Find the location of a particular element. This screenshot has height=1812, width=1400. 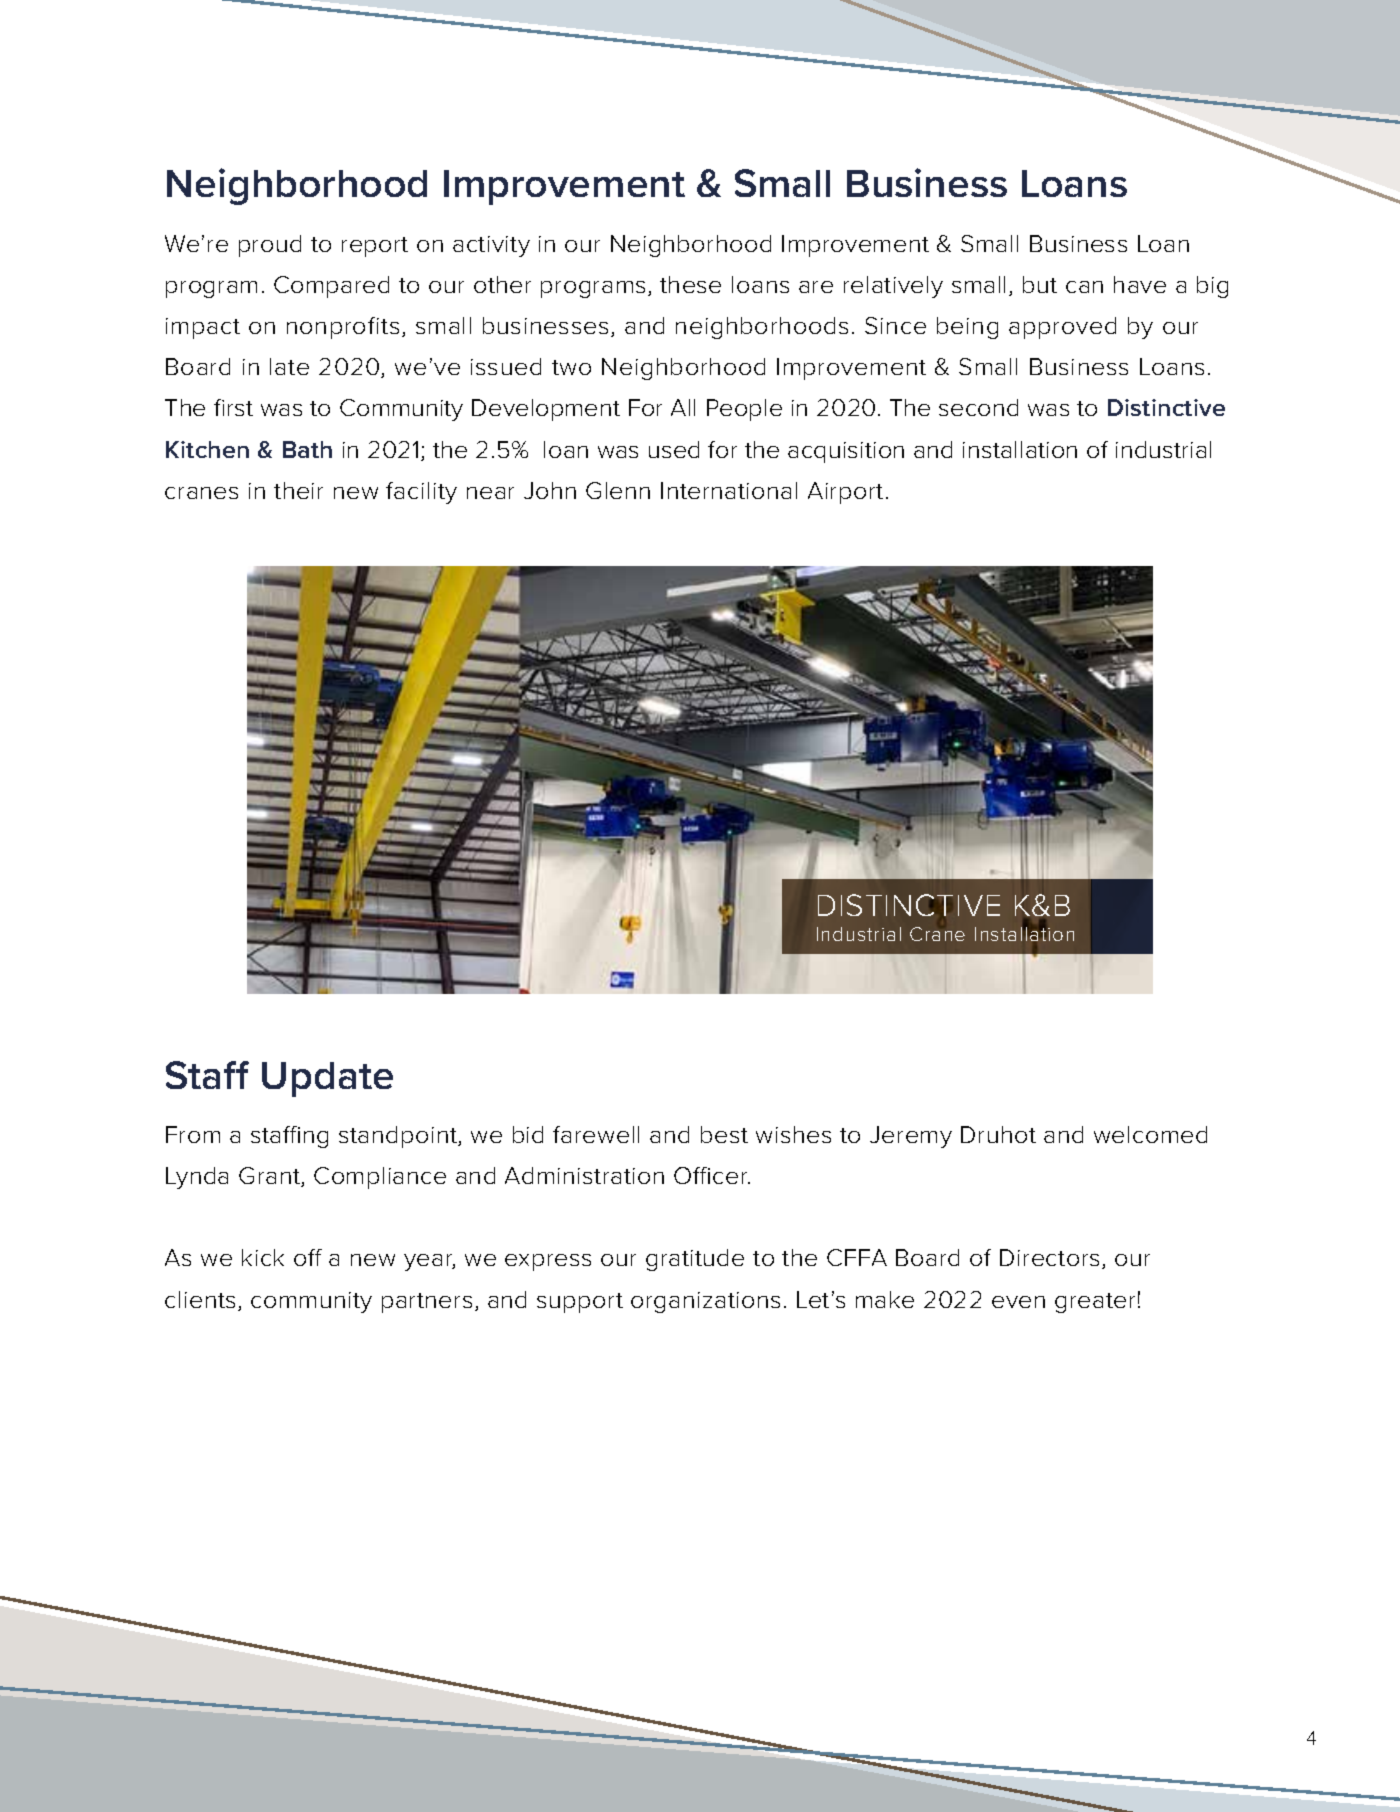

best is located at coordinates (724, 1134).
